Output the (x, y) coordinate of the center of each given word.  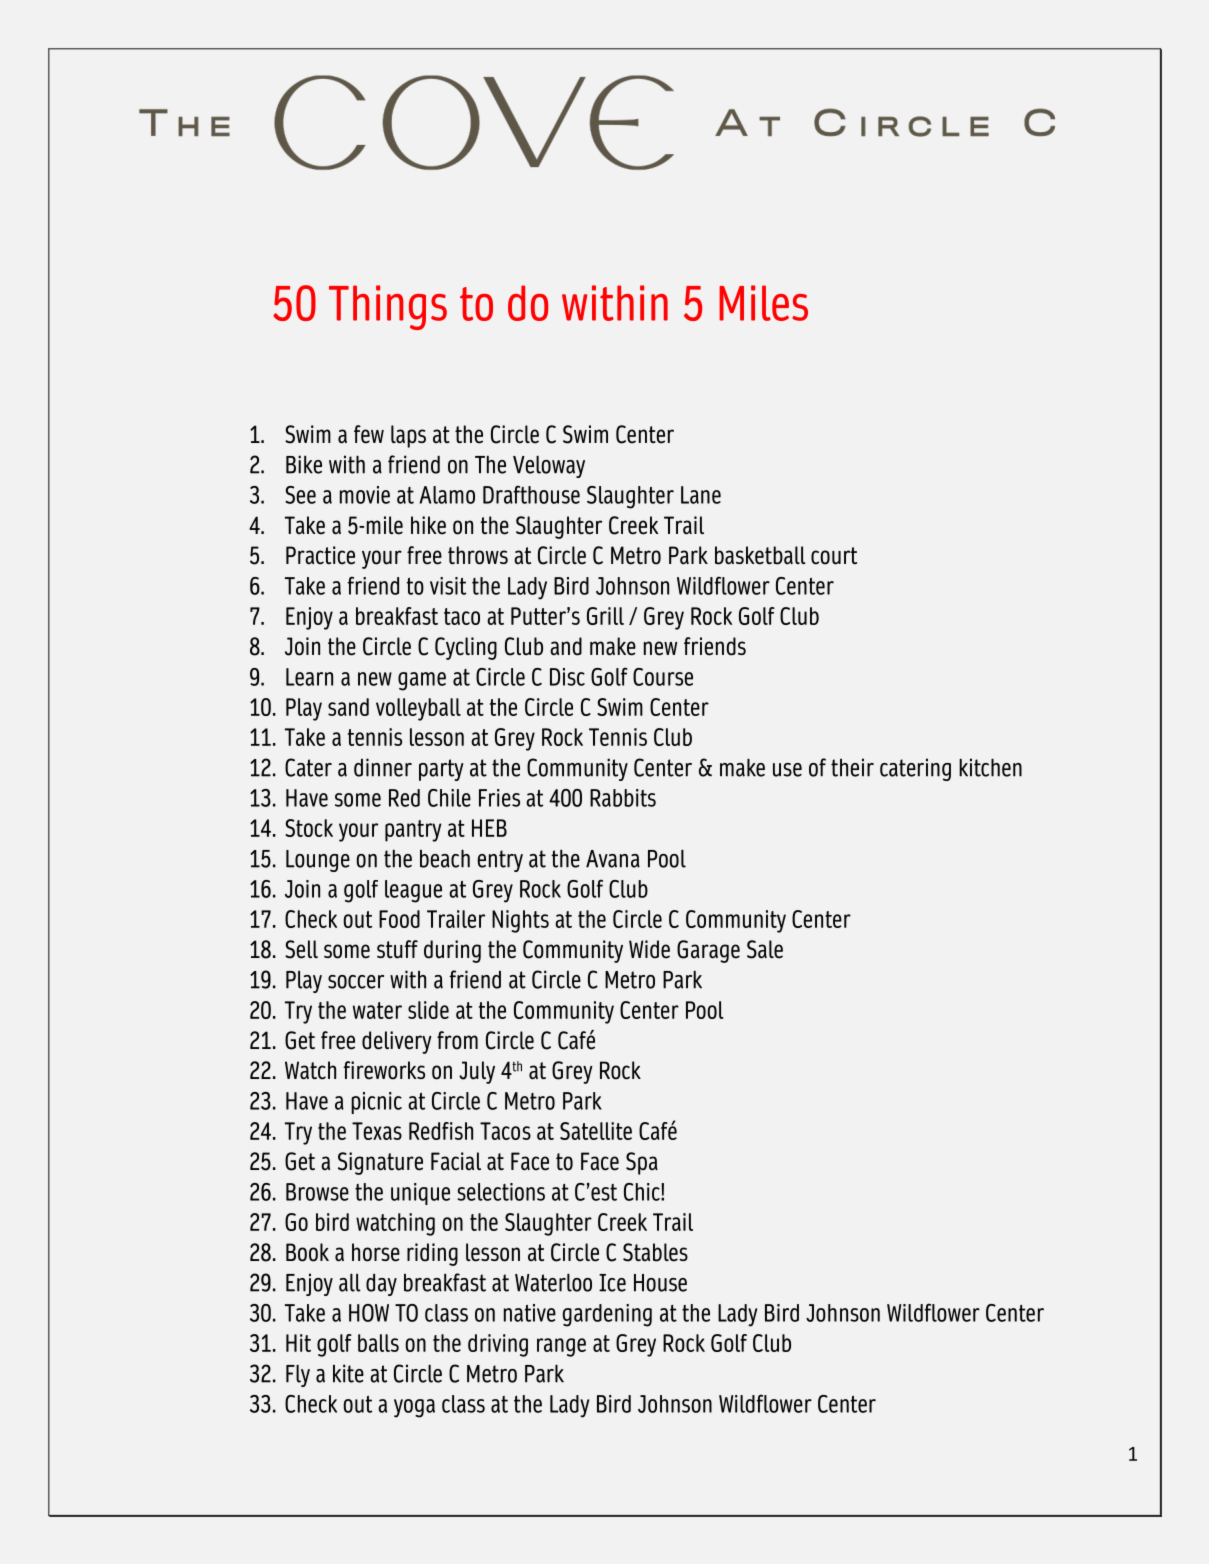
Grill (605, 616)
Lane (701, 495)
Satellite (596, 1131)
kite (348, 1373)
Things (388, 307)
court (834, 556)
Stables (655, 1252)
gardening (607, 1315)
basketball (760, 555)
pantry (413, 831)
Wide (649, 949)
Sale (765, 949)
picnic (376, 1103)
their (852, 767)
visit (448, 586)
